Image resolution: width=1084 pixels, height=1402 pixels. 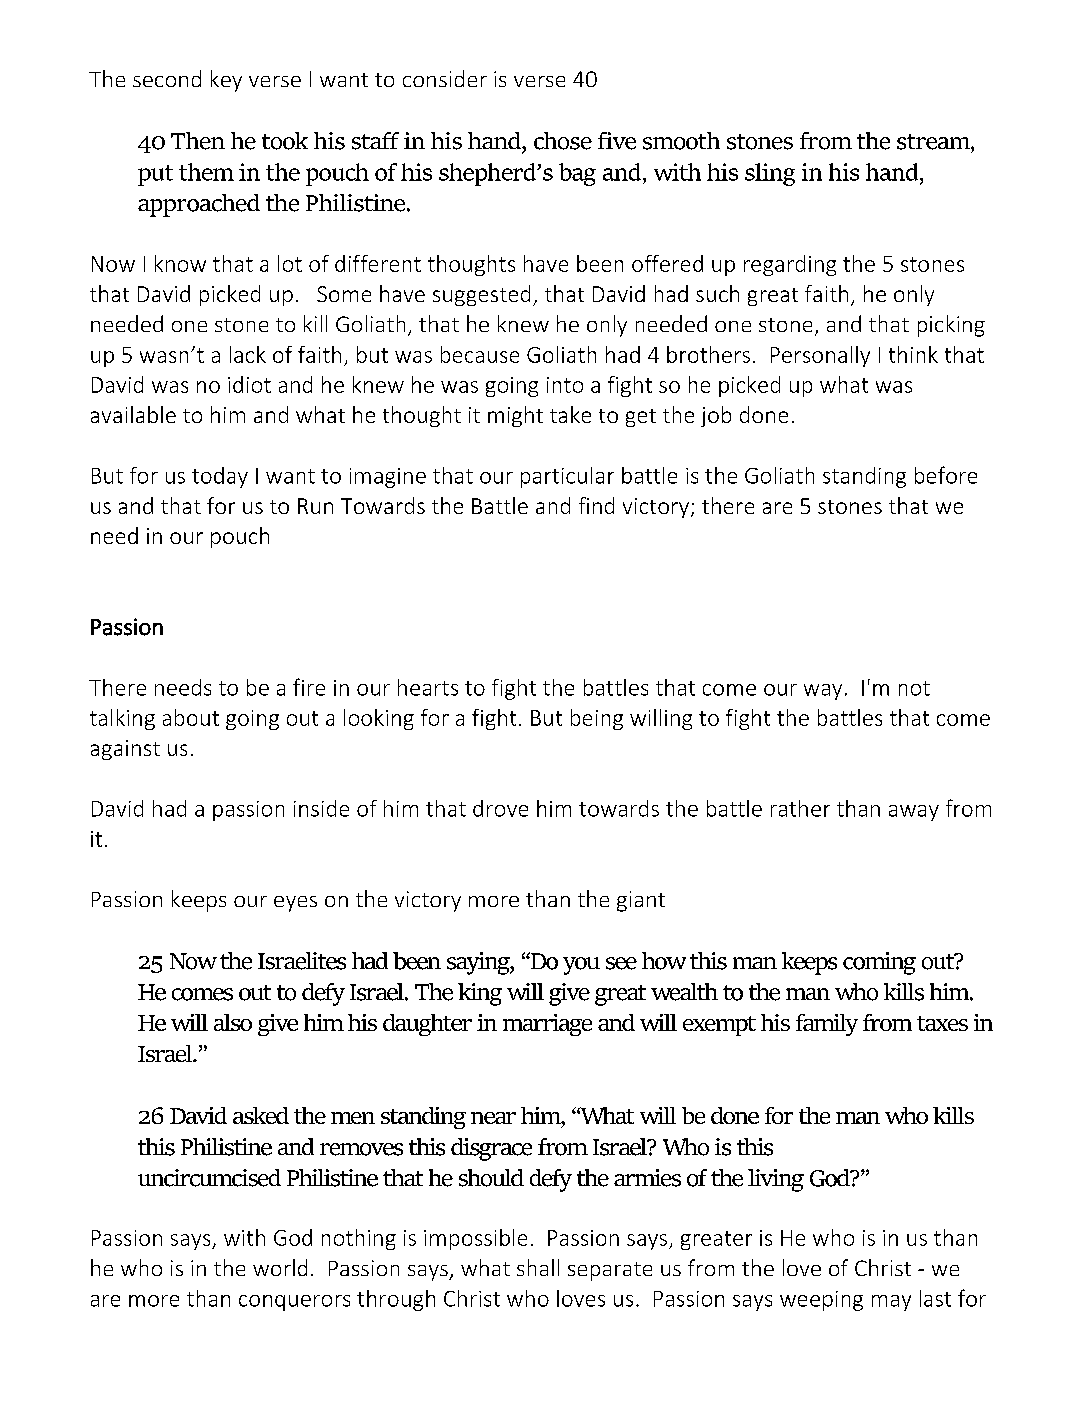 I want to click on chose, so click(x=563, y=141).
